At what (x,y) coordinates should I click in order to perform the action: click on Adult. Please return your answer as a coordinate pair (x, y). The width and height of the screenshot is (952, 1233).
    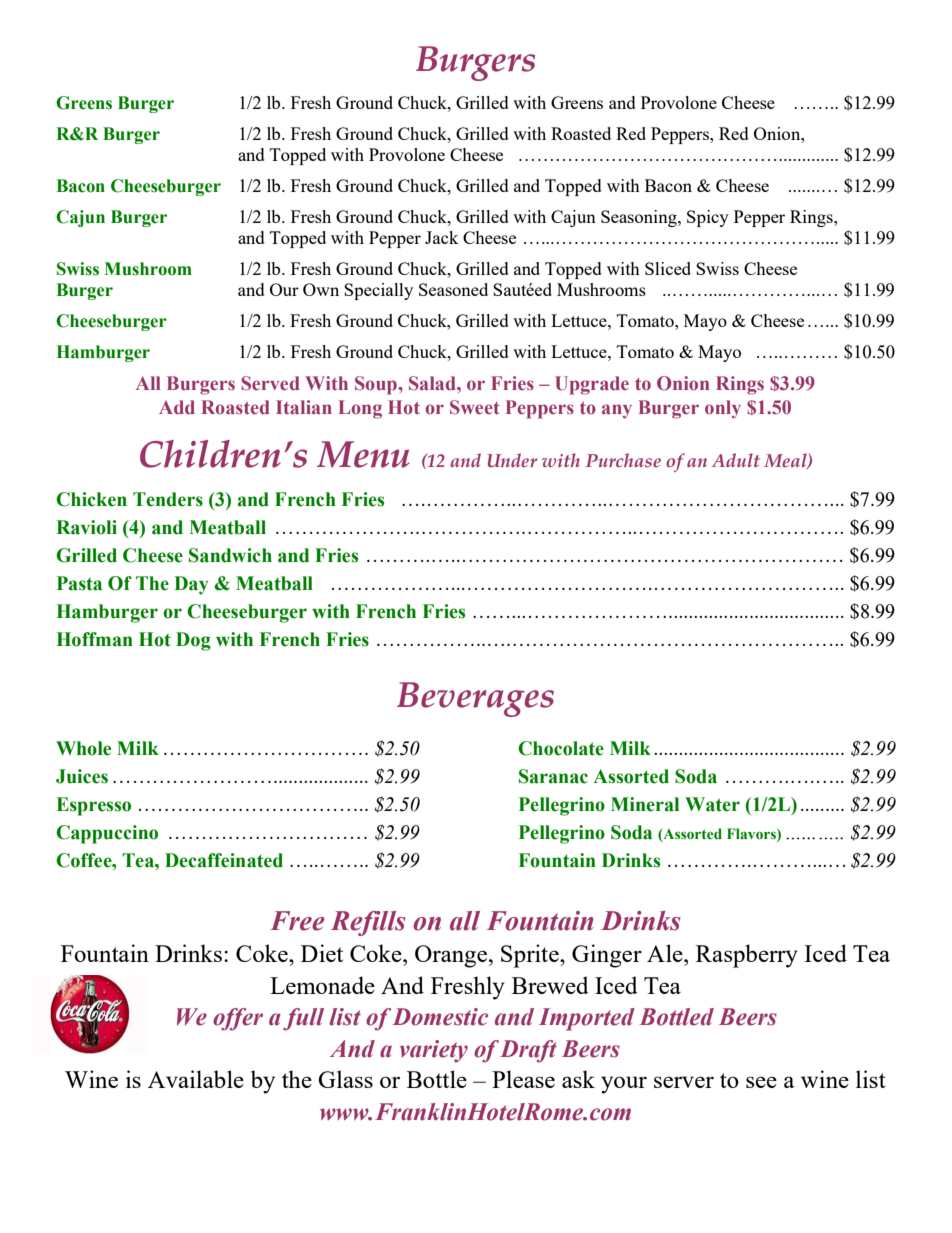
    Looking at the image, I should click on (736, 460).
